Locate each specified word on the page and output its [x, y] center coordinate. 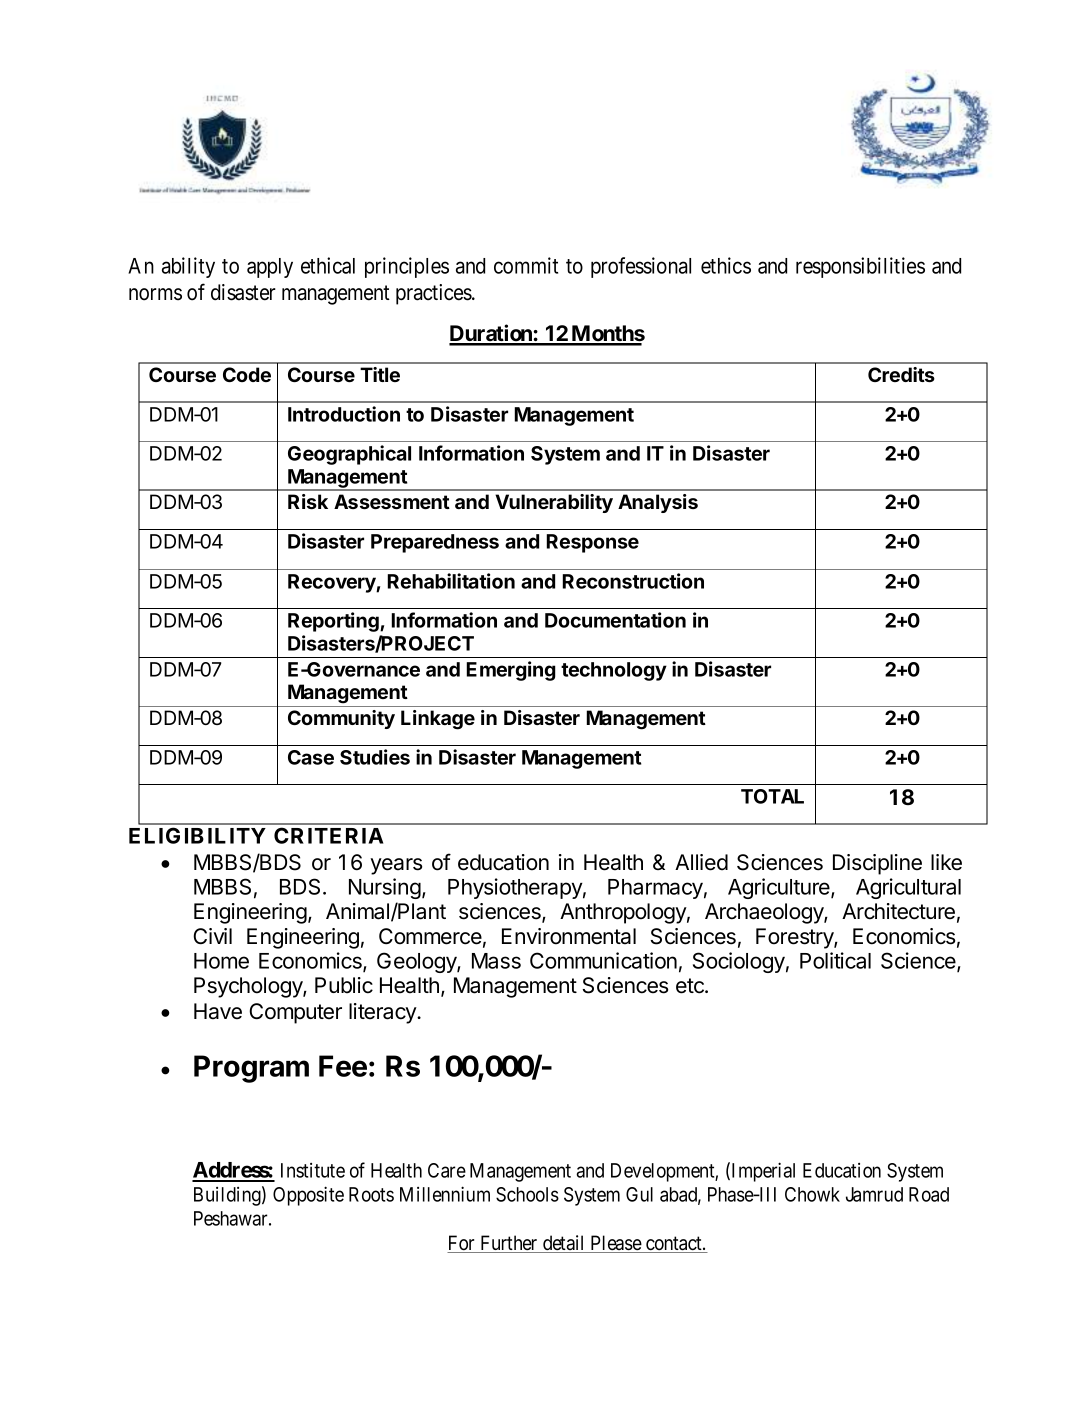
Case [311, 757]
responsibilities [860, 267]
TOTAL [772, 796]
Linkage [438, 720]
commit [526, 265]
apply [270, 268]
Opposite [308, 1196]
